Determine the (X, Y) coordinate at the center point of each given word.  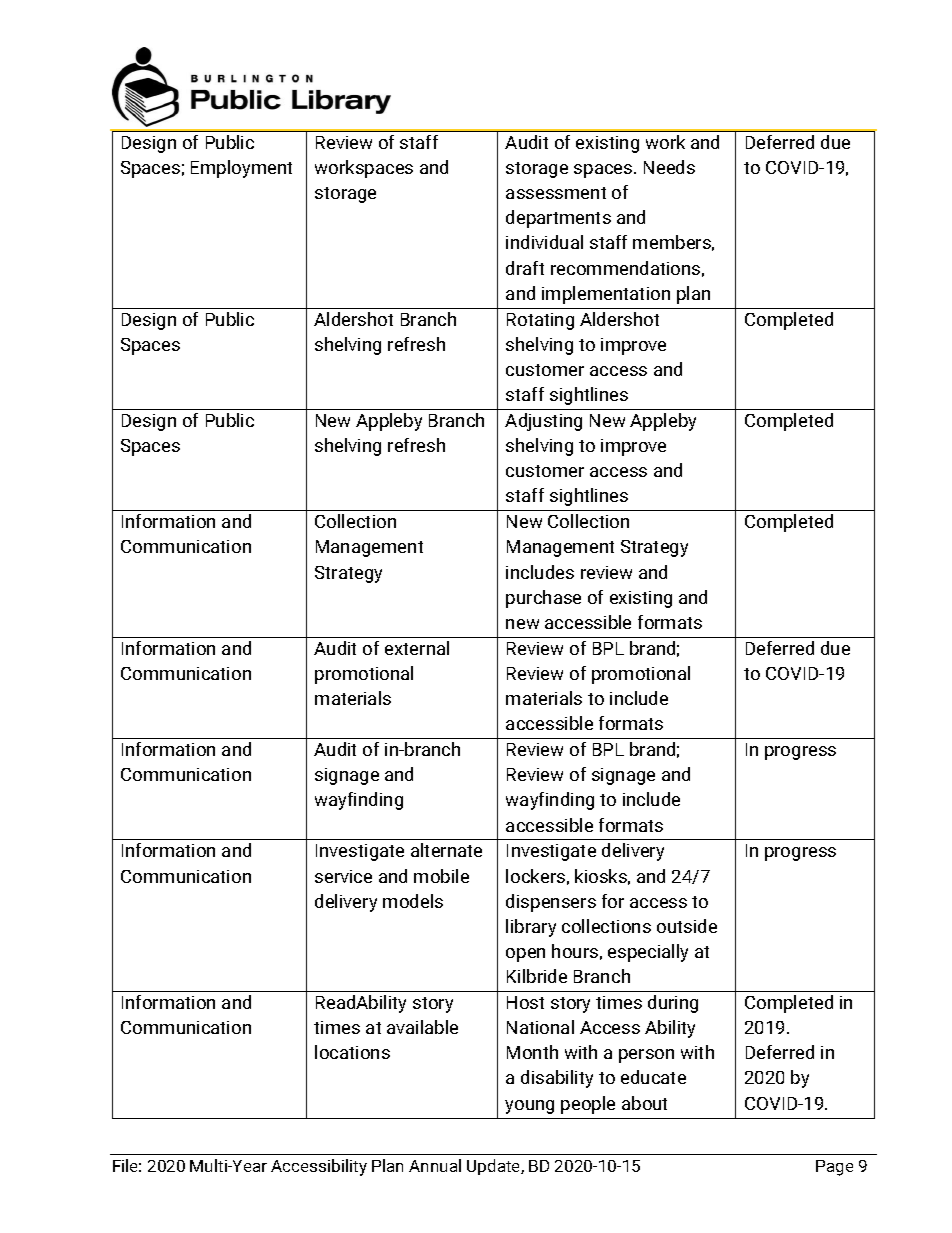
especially (648, 953)
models (413, 901)
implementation (606, 295)
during (673, 1004)
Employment (241, 169)
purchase (543, 599)
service (343, 876)
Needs (669, 167)
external (417, 648)
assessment (556, 193)
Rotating (540, 321)
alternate (446, 850)
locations (352, 1052)
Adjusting (543, 422)
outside (687, 926)
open (525, 955)
